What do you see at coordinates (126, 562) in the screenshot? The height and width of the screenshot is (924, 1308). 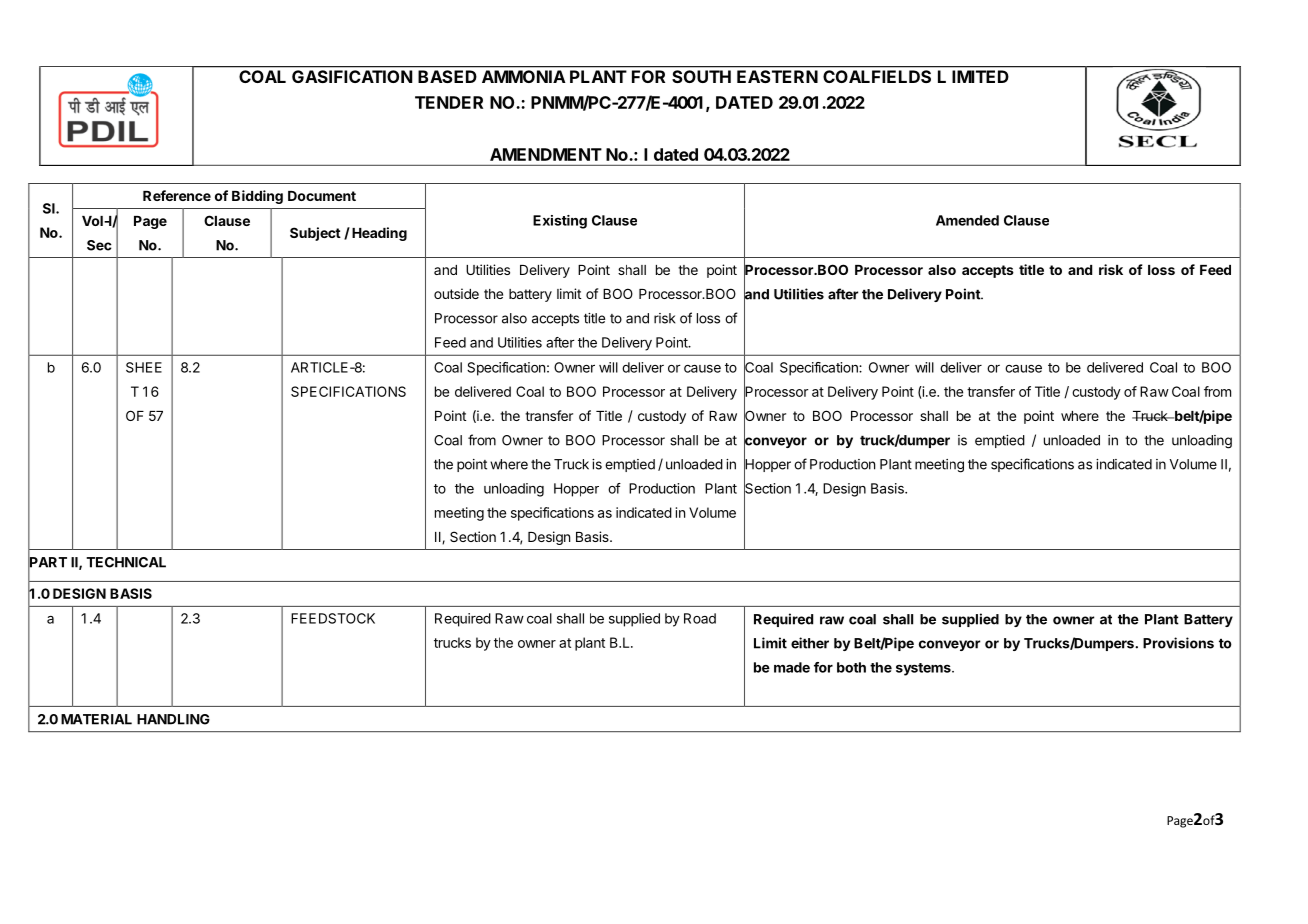 I see `TECHNICAL` at bounding box center [126, 562].
